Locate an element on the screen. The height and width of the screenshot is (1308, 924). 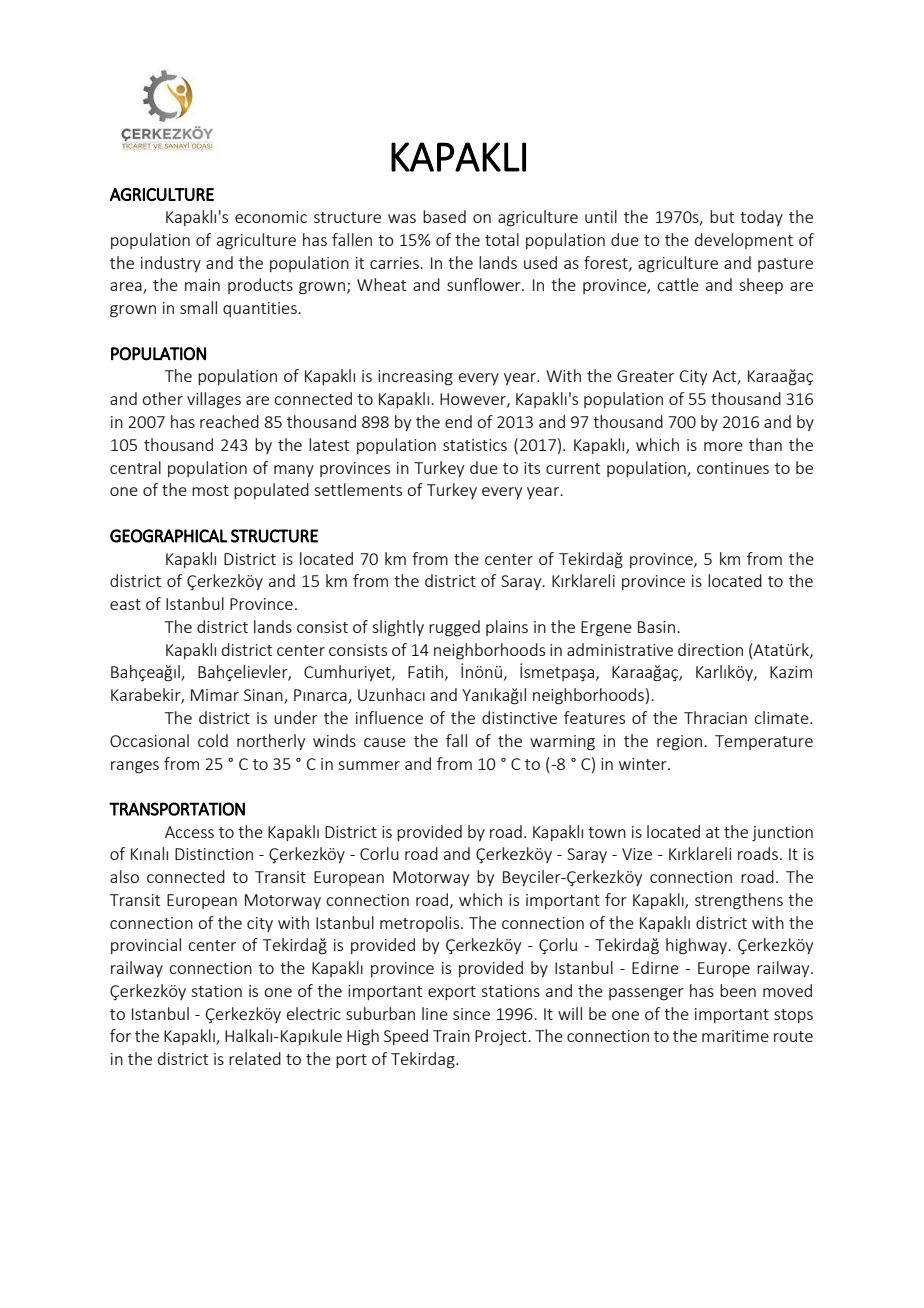
related is located at coordinates (255, 1058).
